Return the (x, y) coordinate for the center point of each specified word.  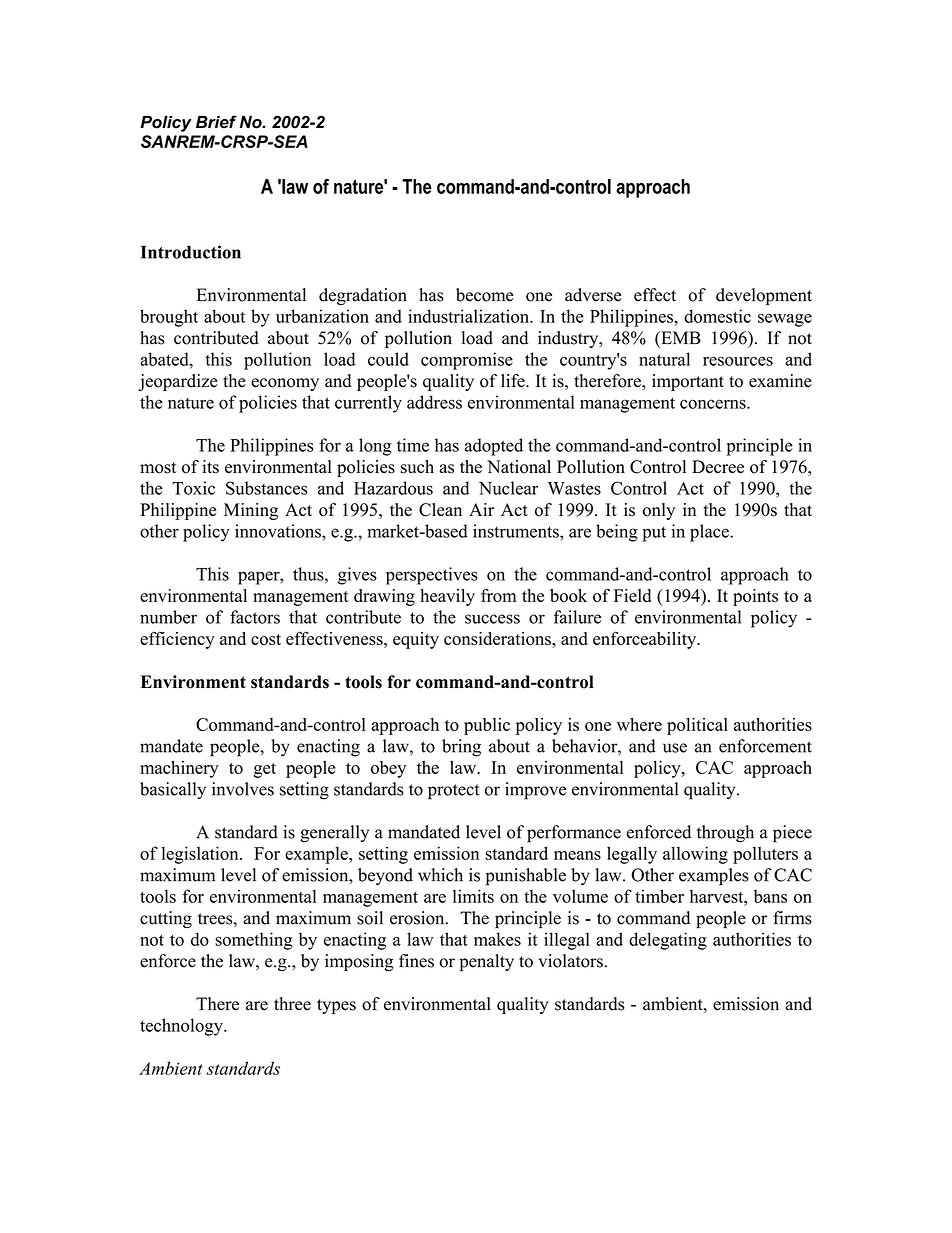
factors (255, 617)
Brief (216, 122)
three (292, 1004)
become (485, 295)
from (498, 596)
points (755, 597)
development (764, 296)
